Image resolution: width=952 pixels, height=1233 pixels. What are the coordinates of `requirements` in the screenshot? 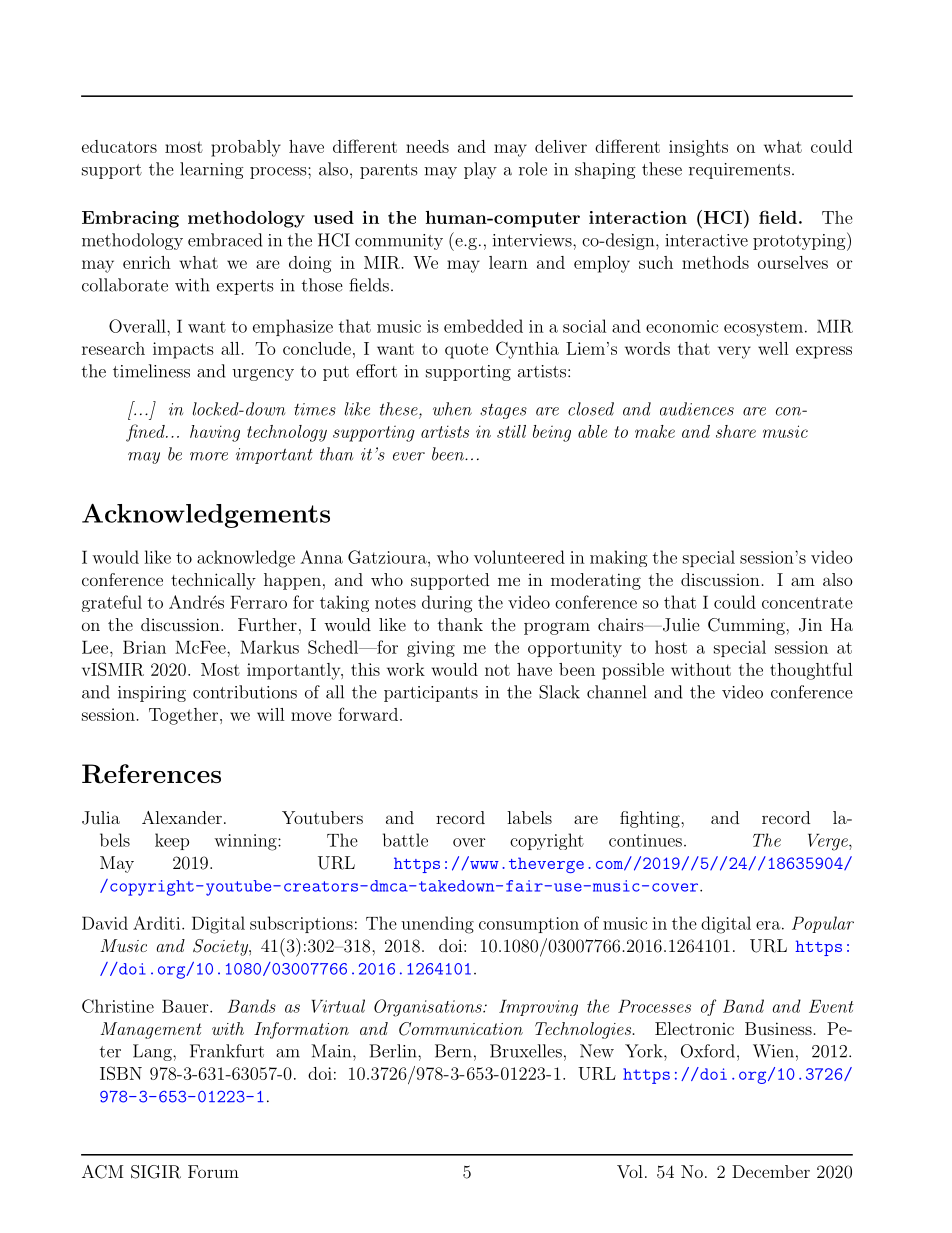 It's located at (739, 171).
